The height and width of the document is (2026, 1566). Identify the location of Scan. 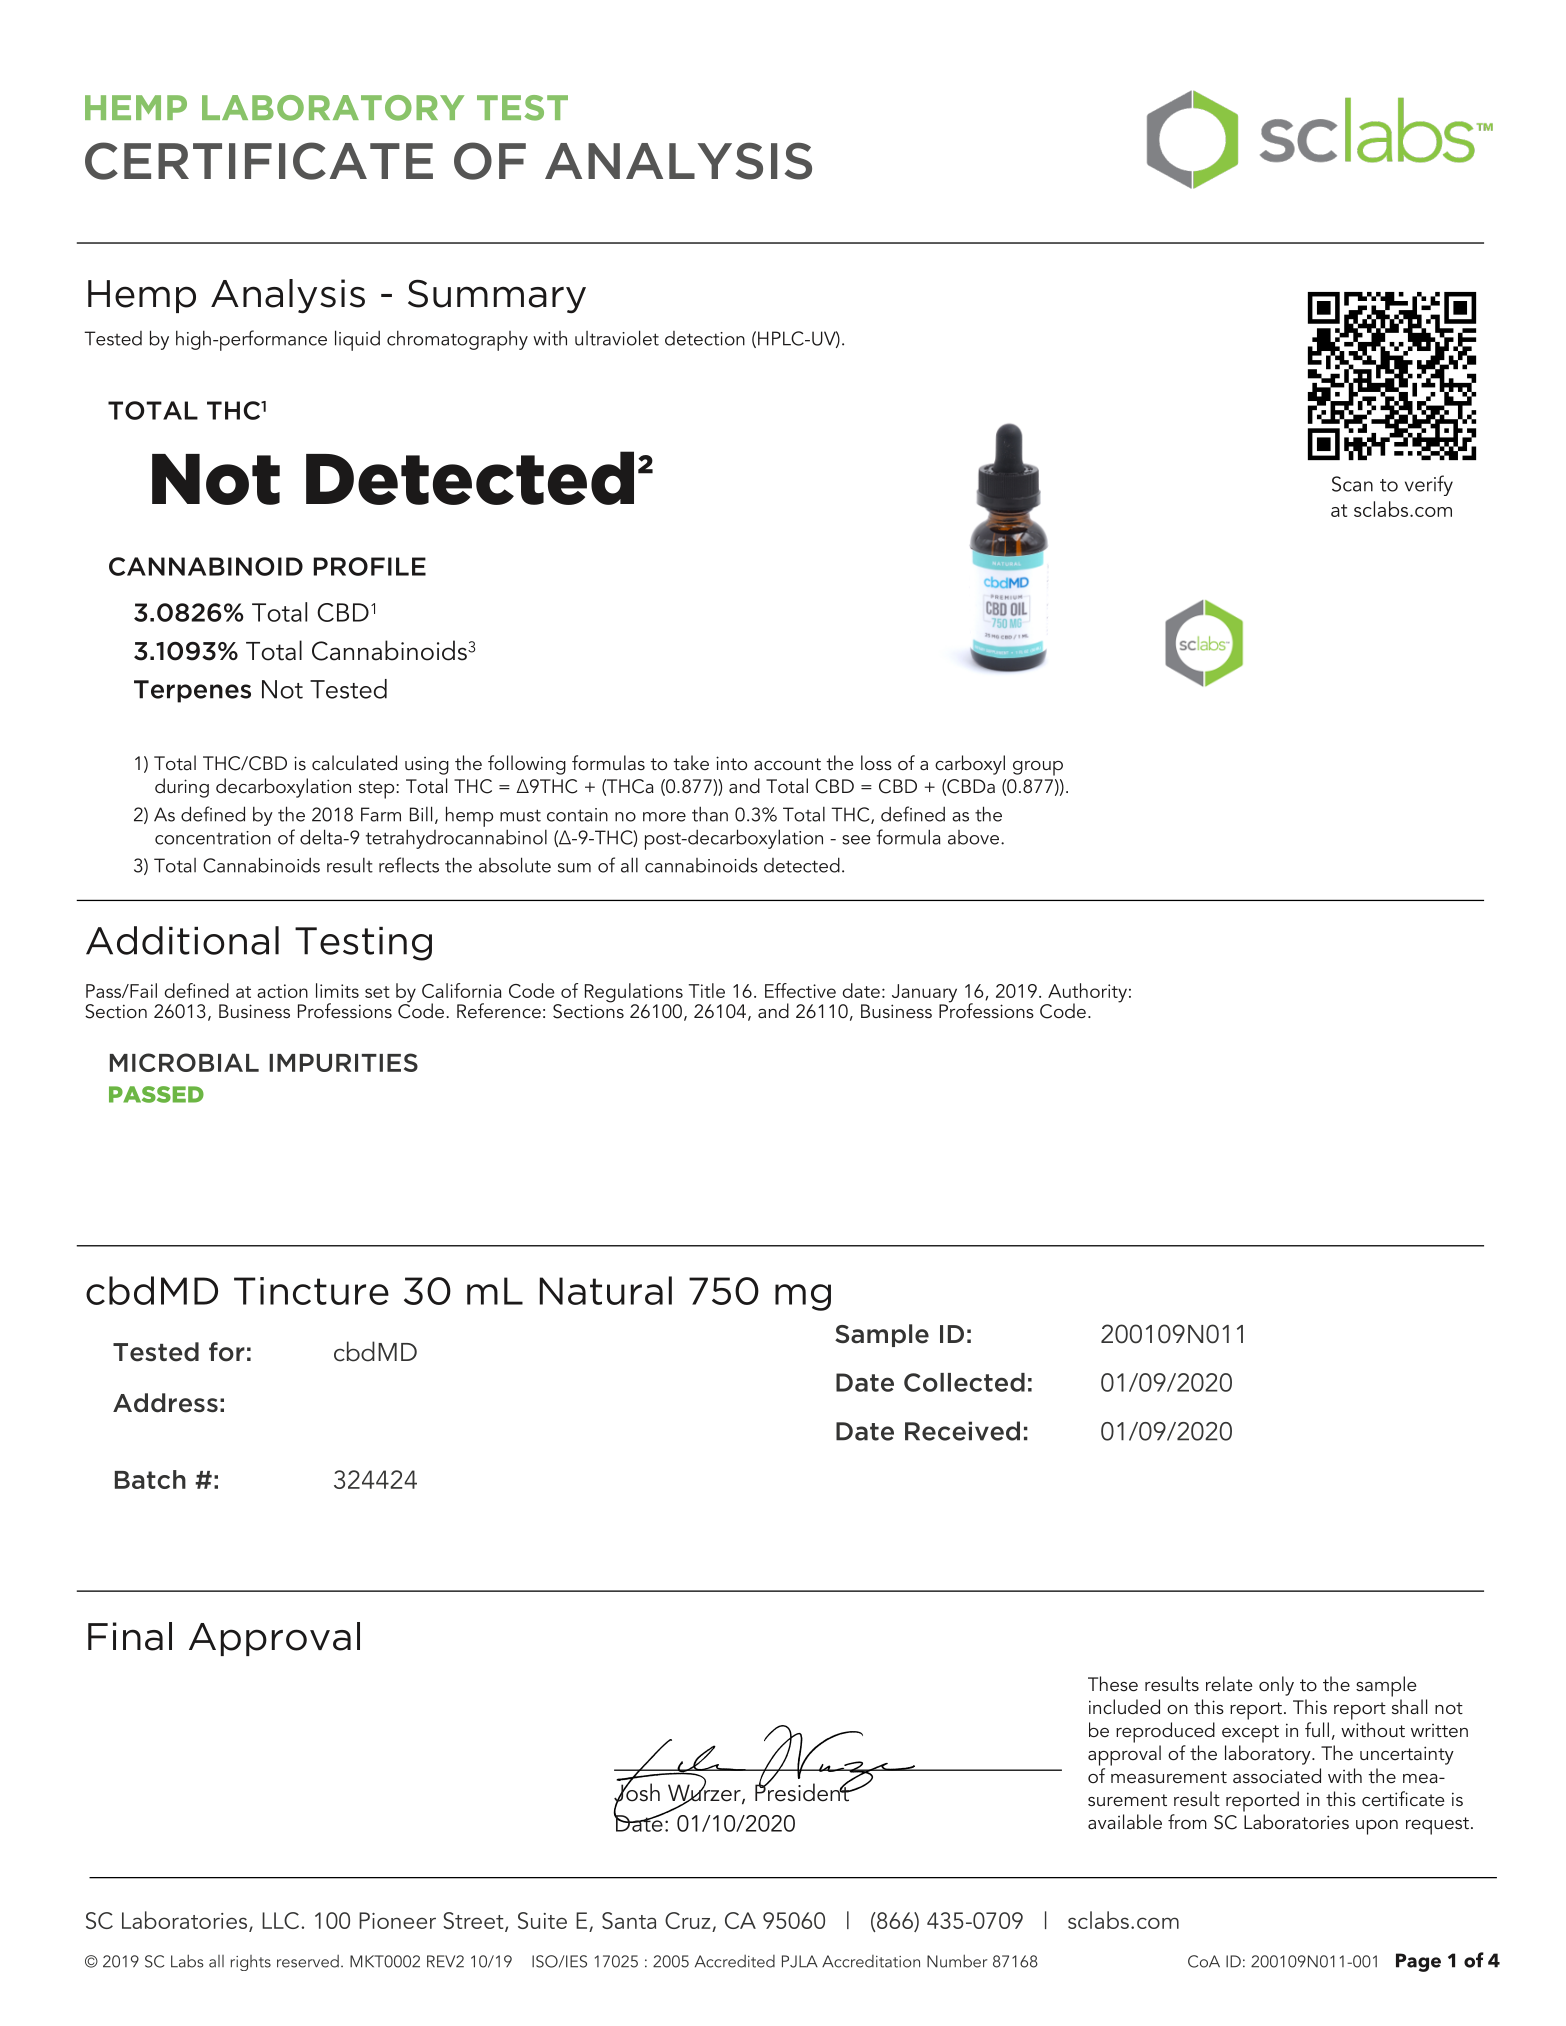
(1352, 484).
